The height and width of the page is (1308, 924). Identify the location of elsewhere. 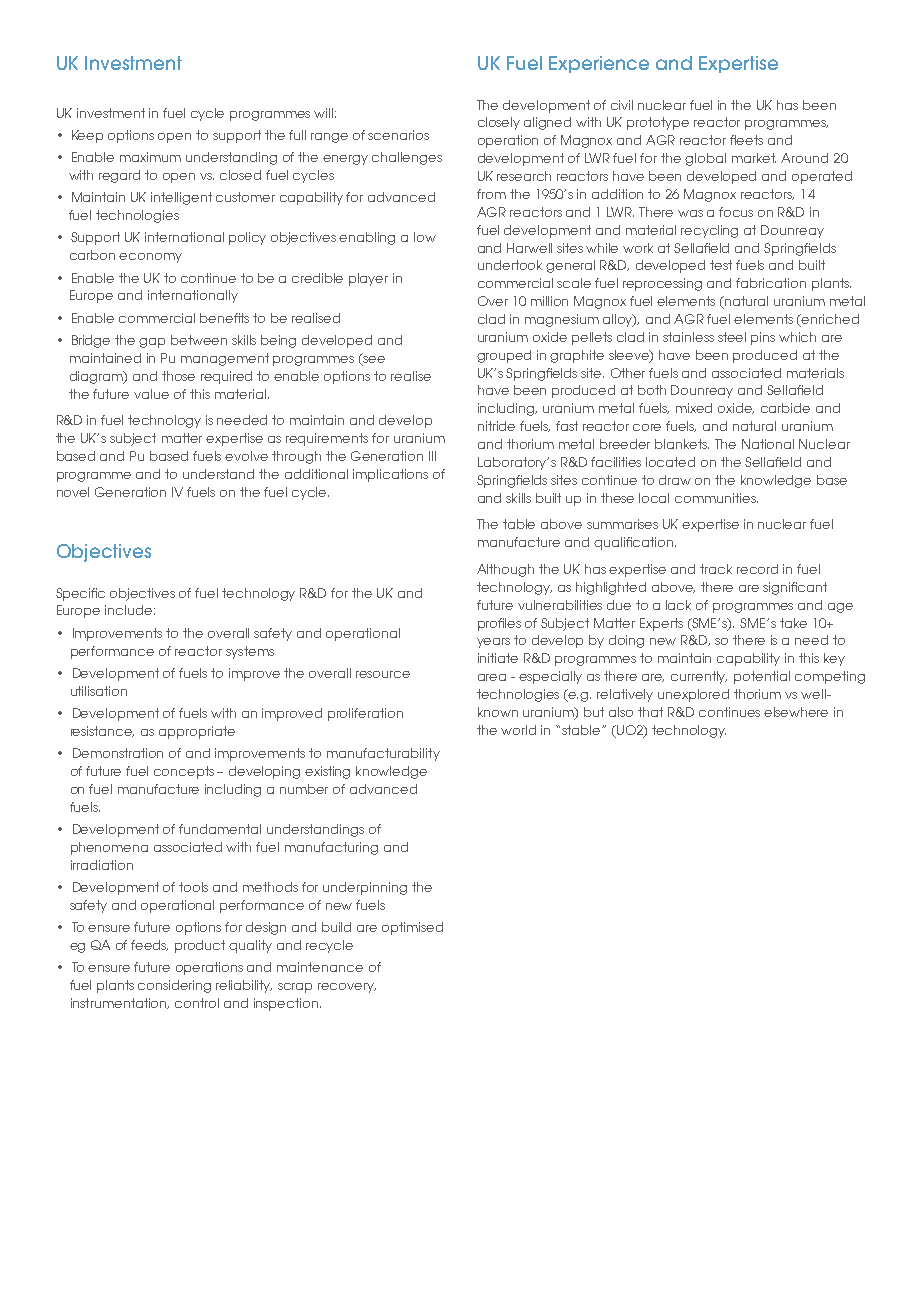
(796, 712).
